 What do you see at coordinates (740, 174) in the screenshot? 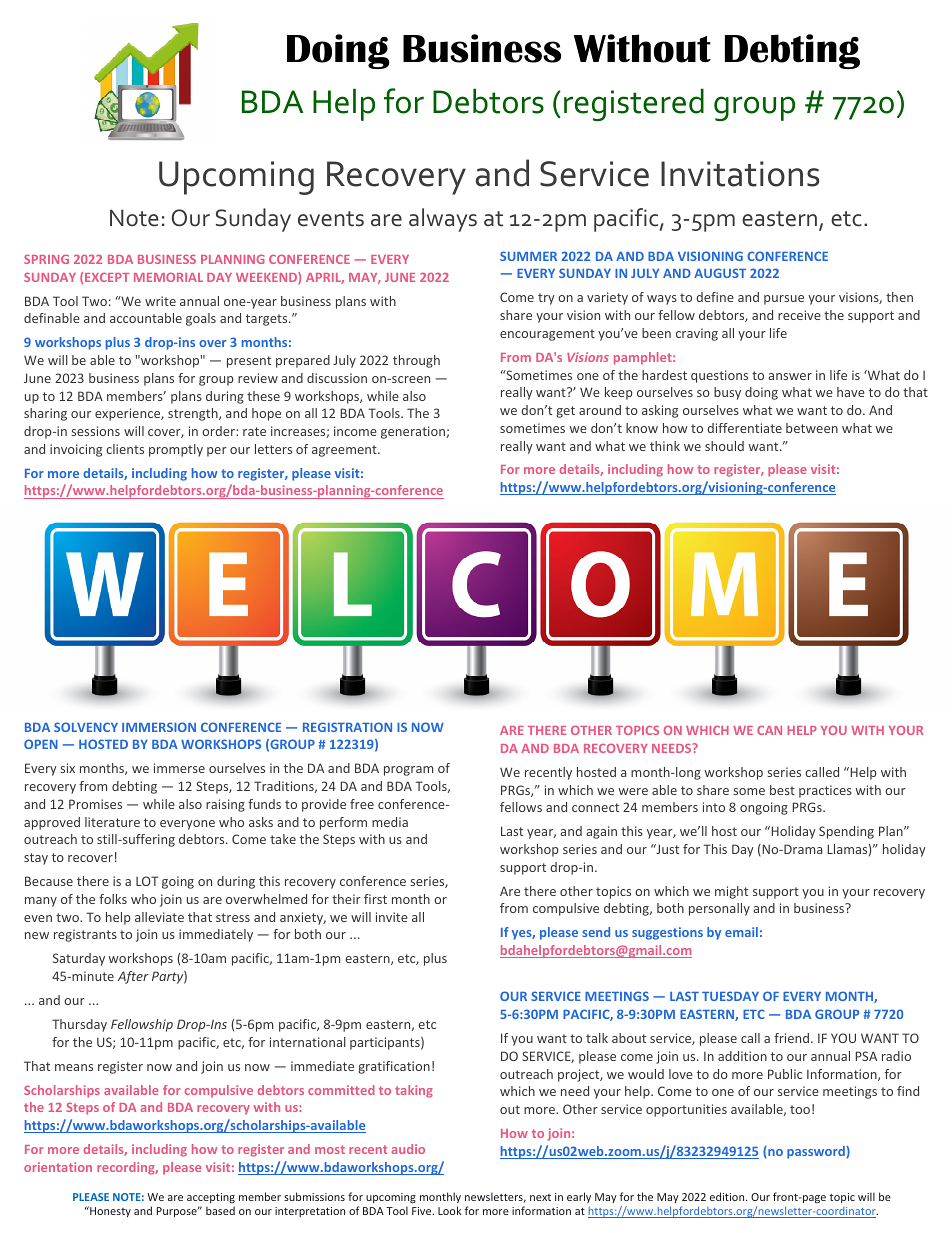
I see `Invitations` at bounding box center [740, 174].
